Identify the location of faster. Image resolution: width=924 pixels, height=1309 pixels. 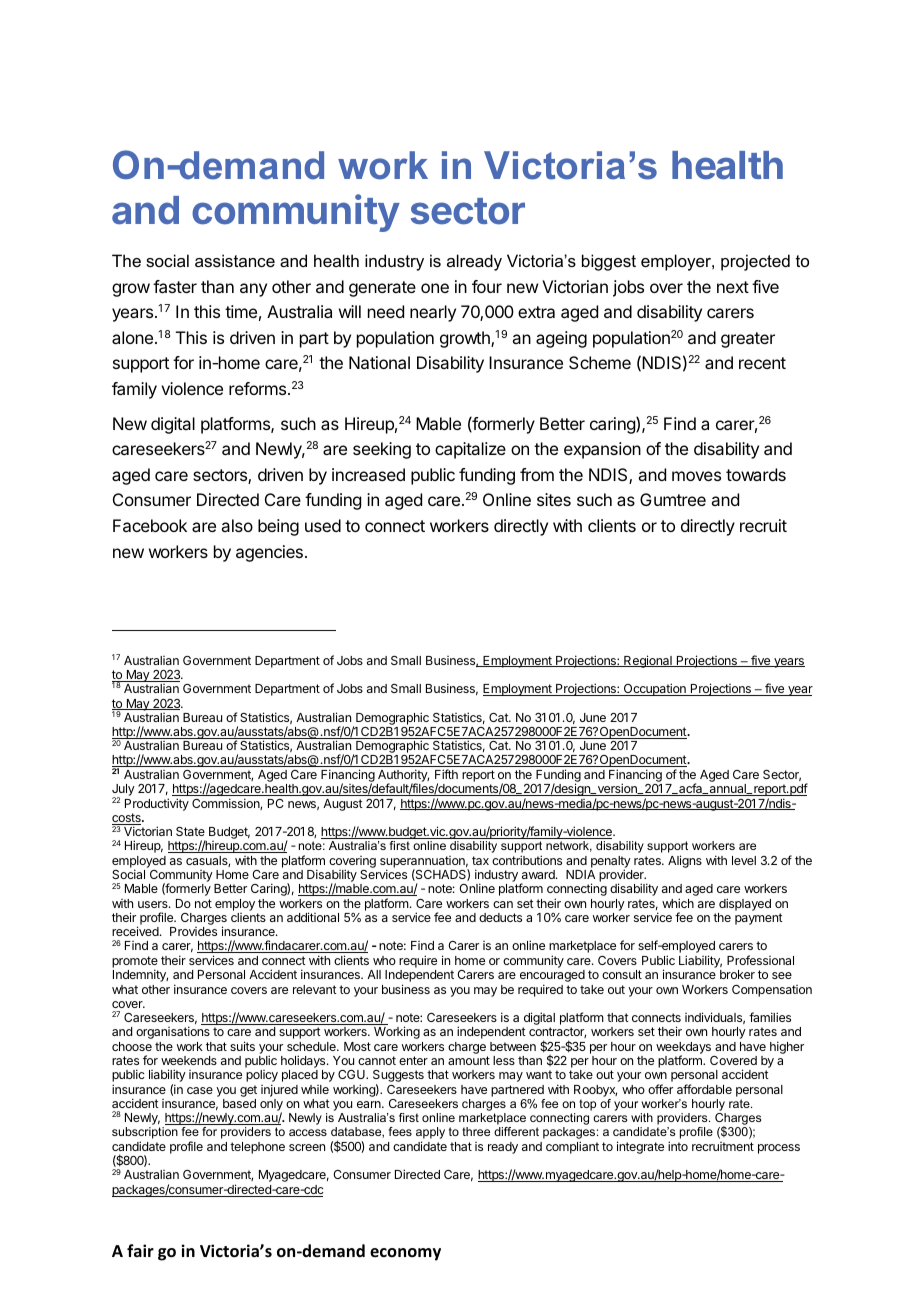
(175, 286).
